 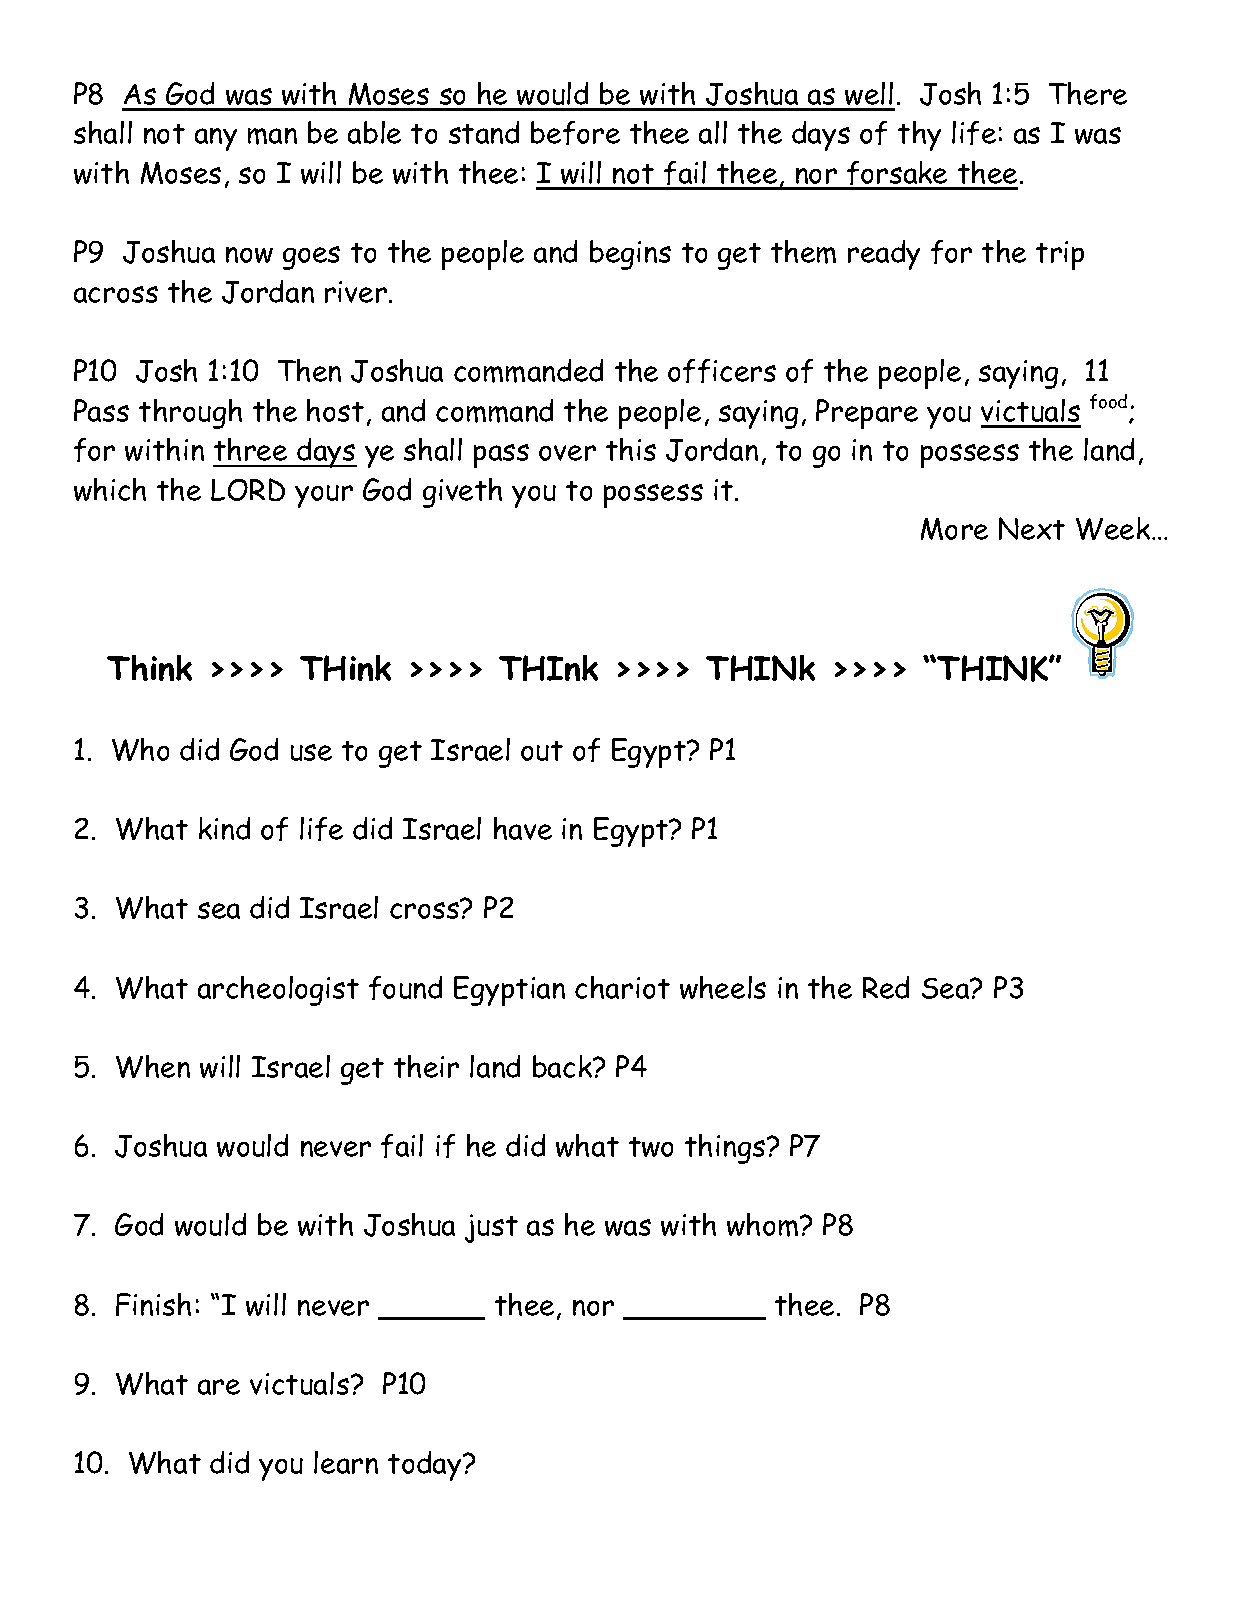 I want to click on today, so click(x=426, y=1466).
